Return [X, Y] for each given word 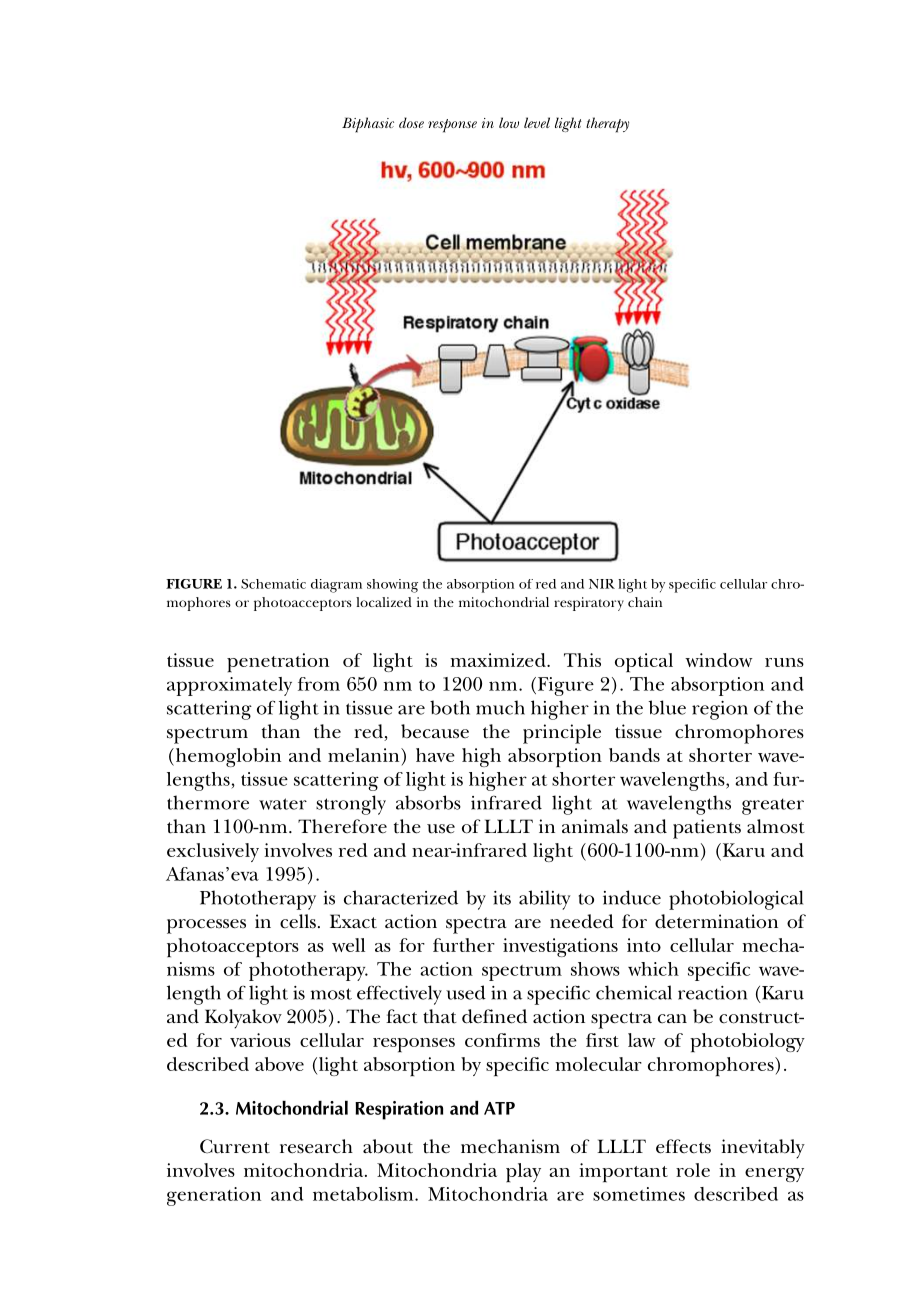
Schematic [273, 584]
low [509, 122]
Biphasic [368, 125]
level [537, 122]
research [316, 1146]
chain [645, 602]
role [693, 1170]
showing [392, 586]
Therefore [342, 826]
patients [707, 829]
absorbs [428, 802]
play [523, 1173]
